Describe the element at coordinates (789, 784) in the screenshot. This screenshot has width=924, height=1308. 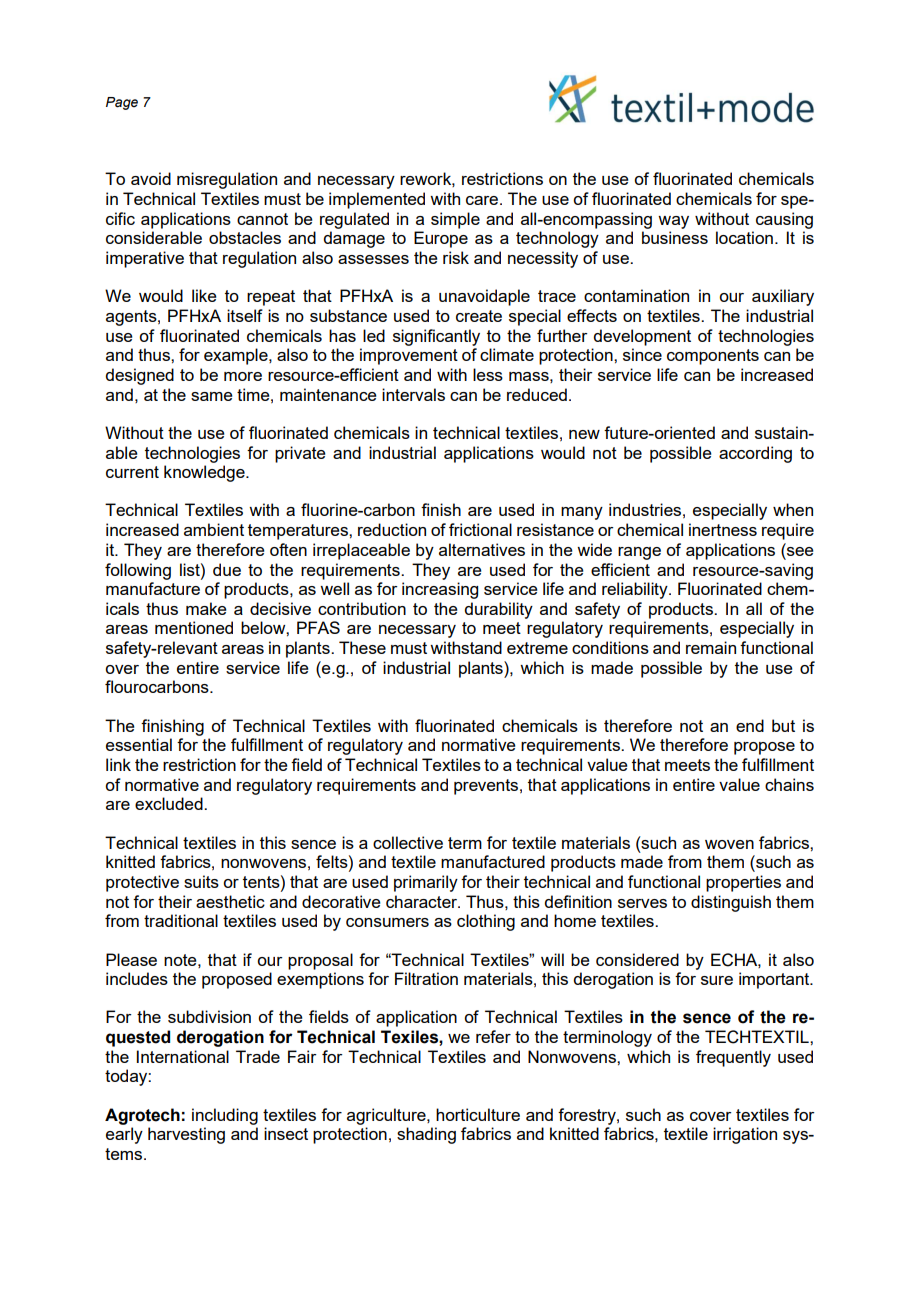
I see `chains` at that location.
